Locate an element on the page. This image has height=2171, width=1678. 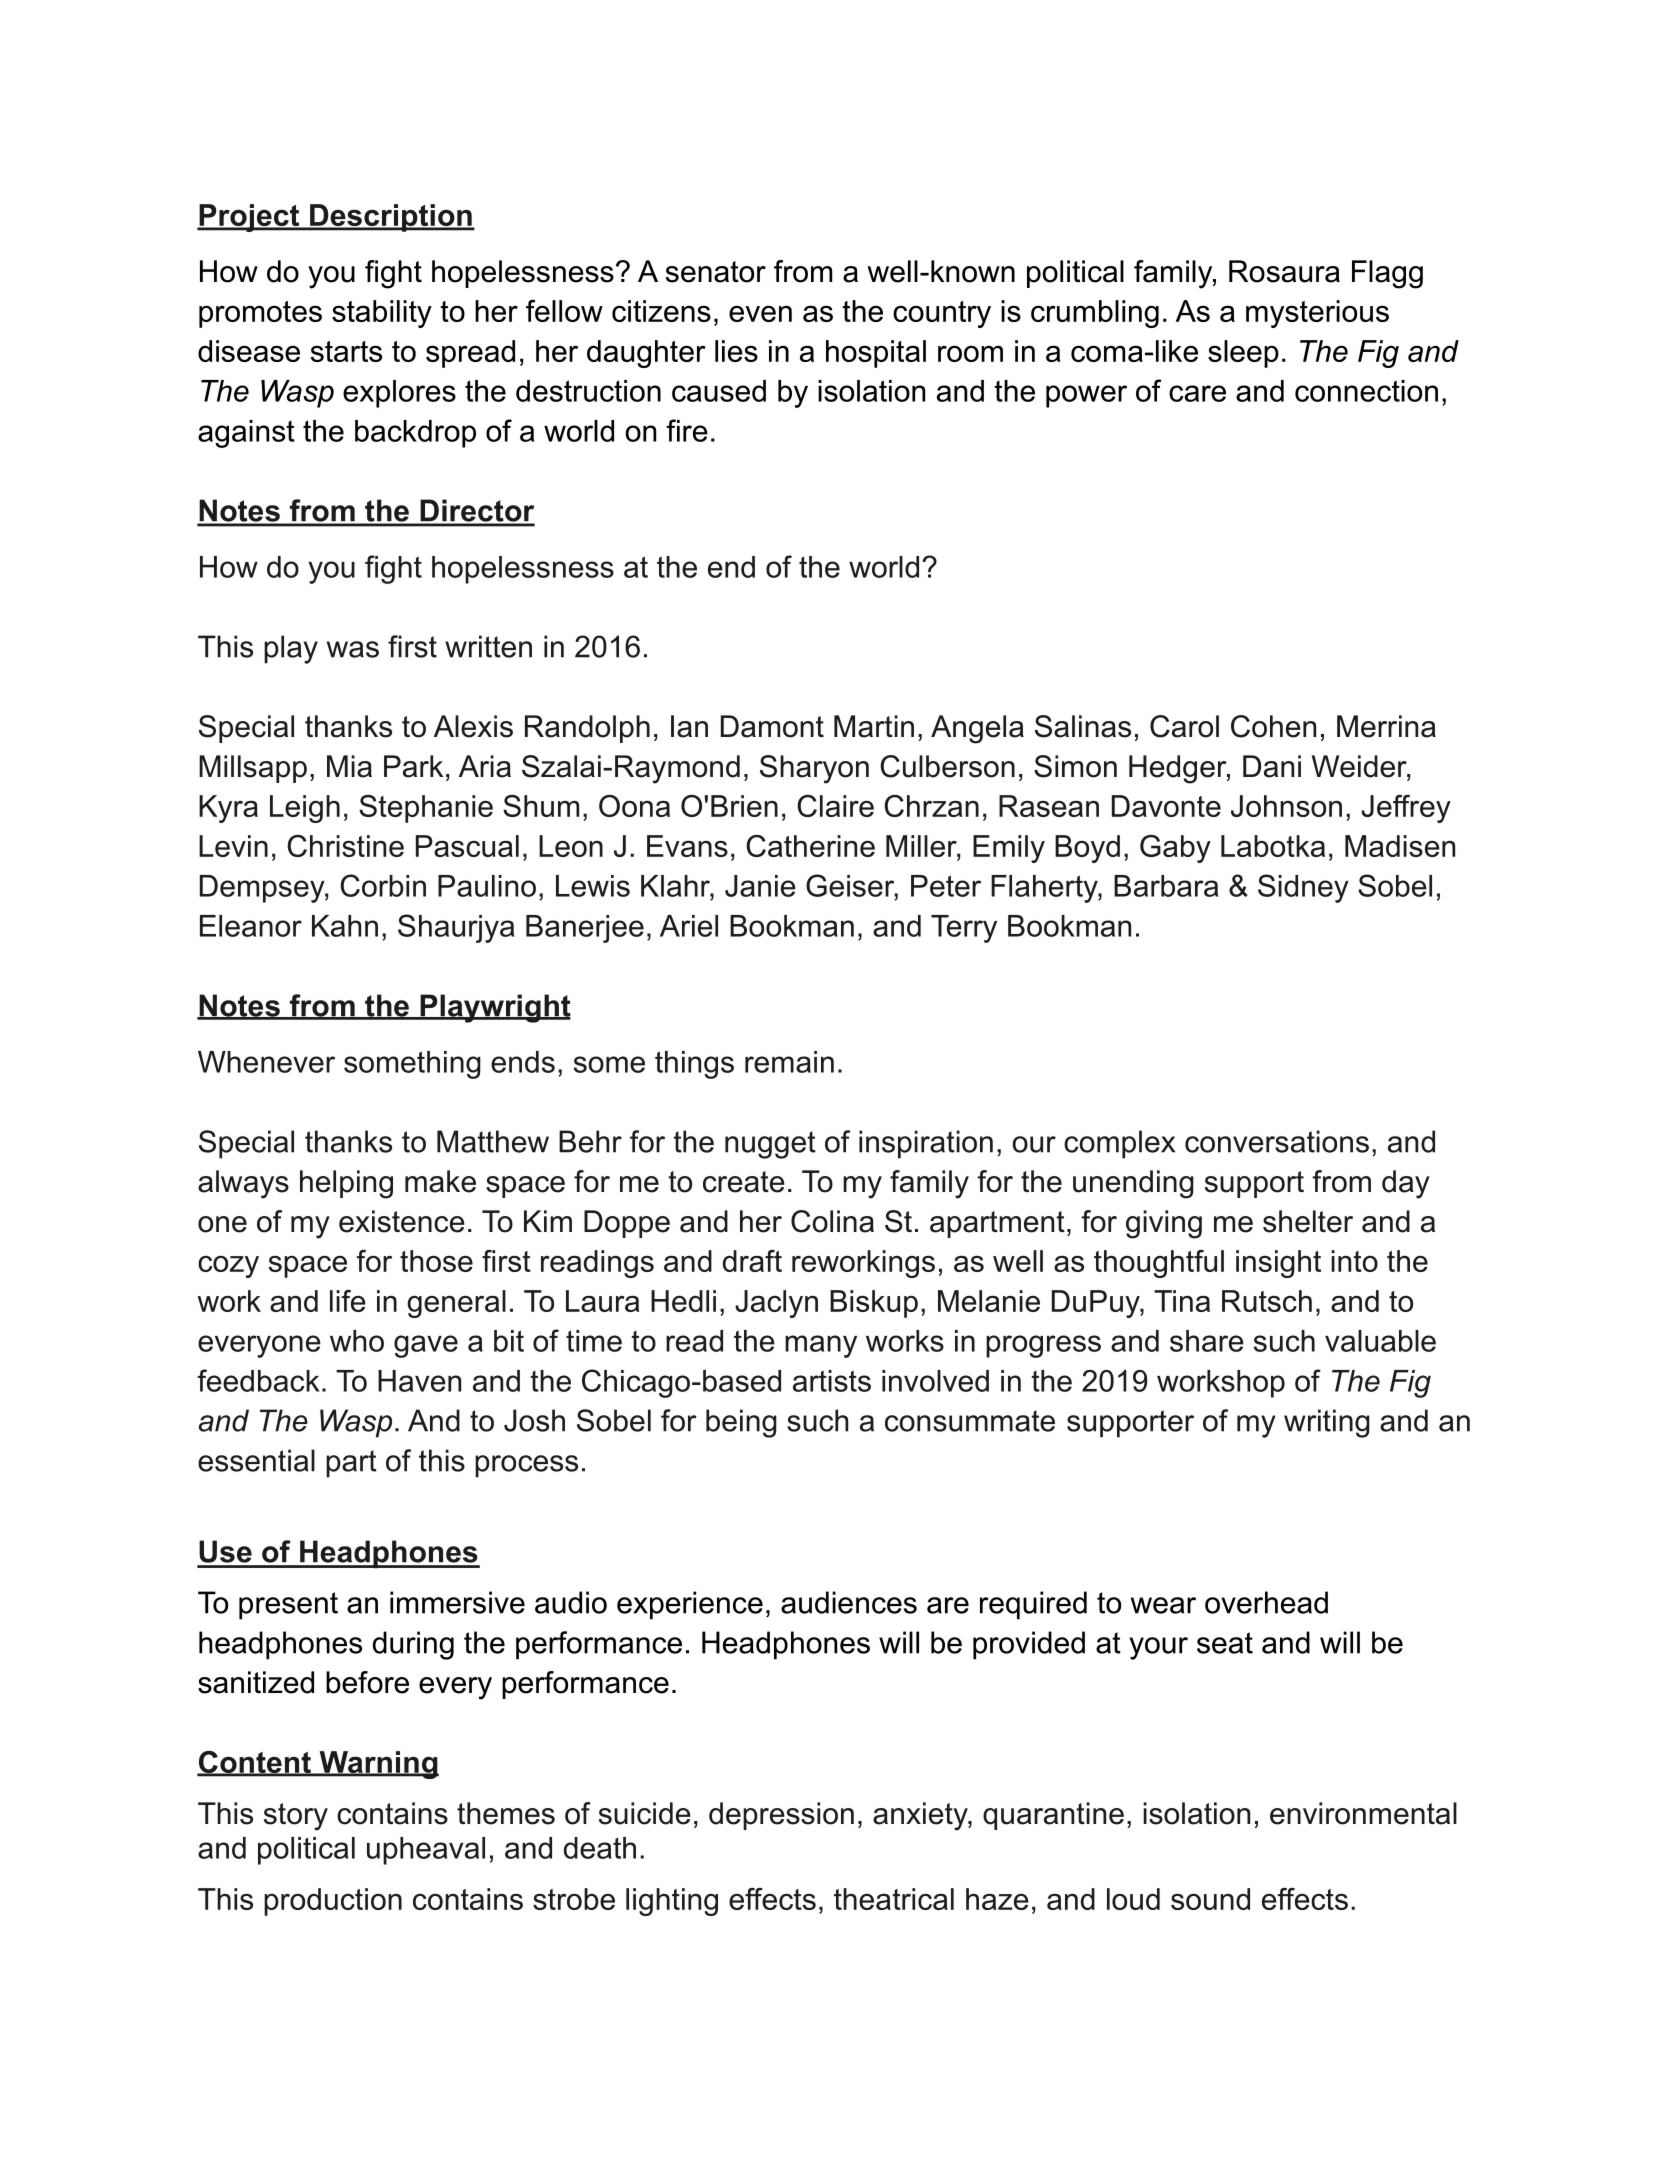
mysterious is located at coordinates (1317, 314).
